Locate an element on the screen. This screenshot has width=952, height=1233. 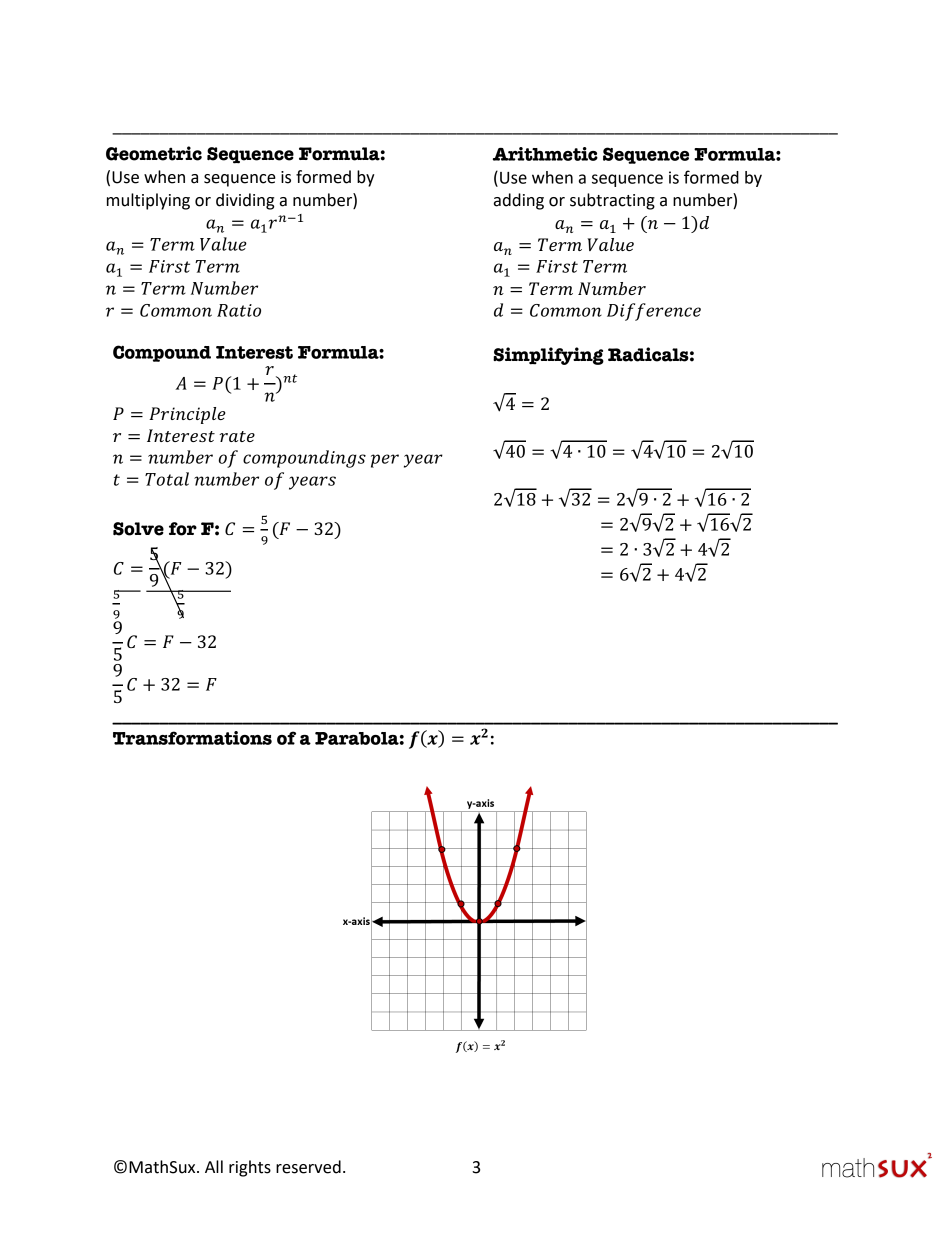
All is located at coordinates (214, 1166).
